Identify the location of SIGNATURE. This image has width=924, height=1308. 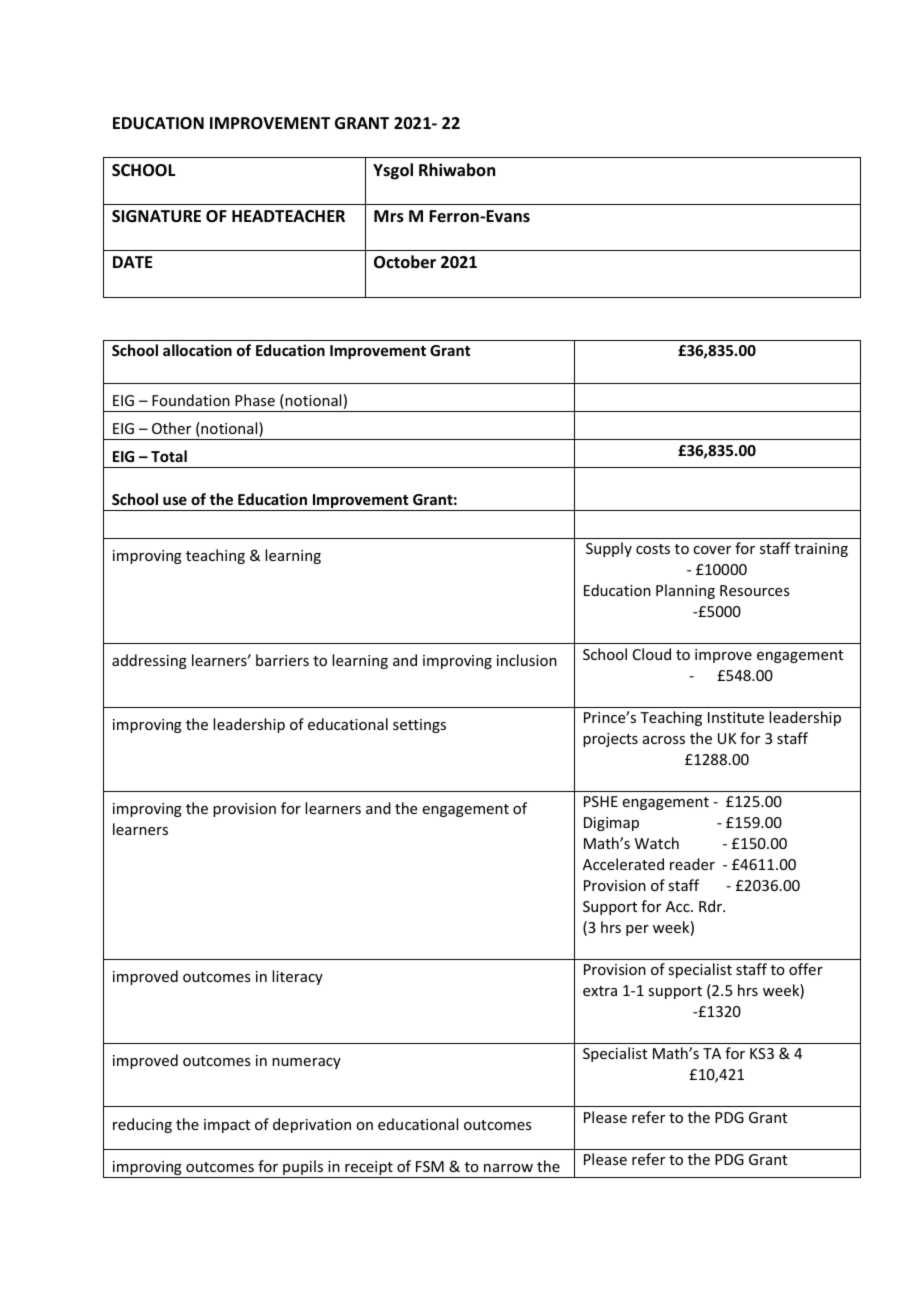
(156, 216).
